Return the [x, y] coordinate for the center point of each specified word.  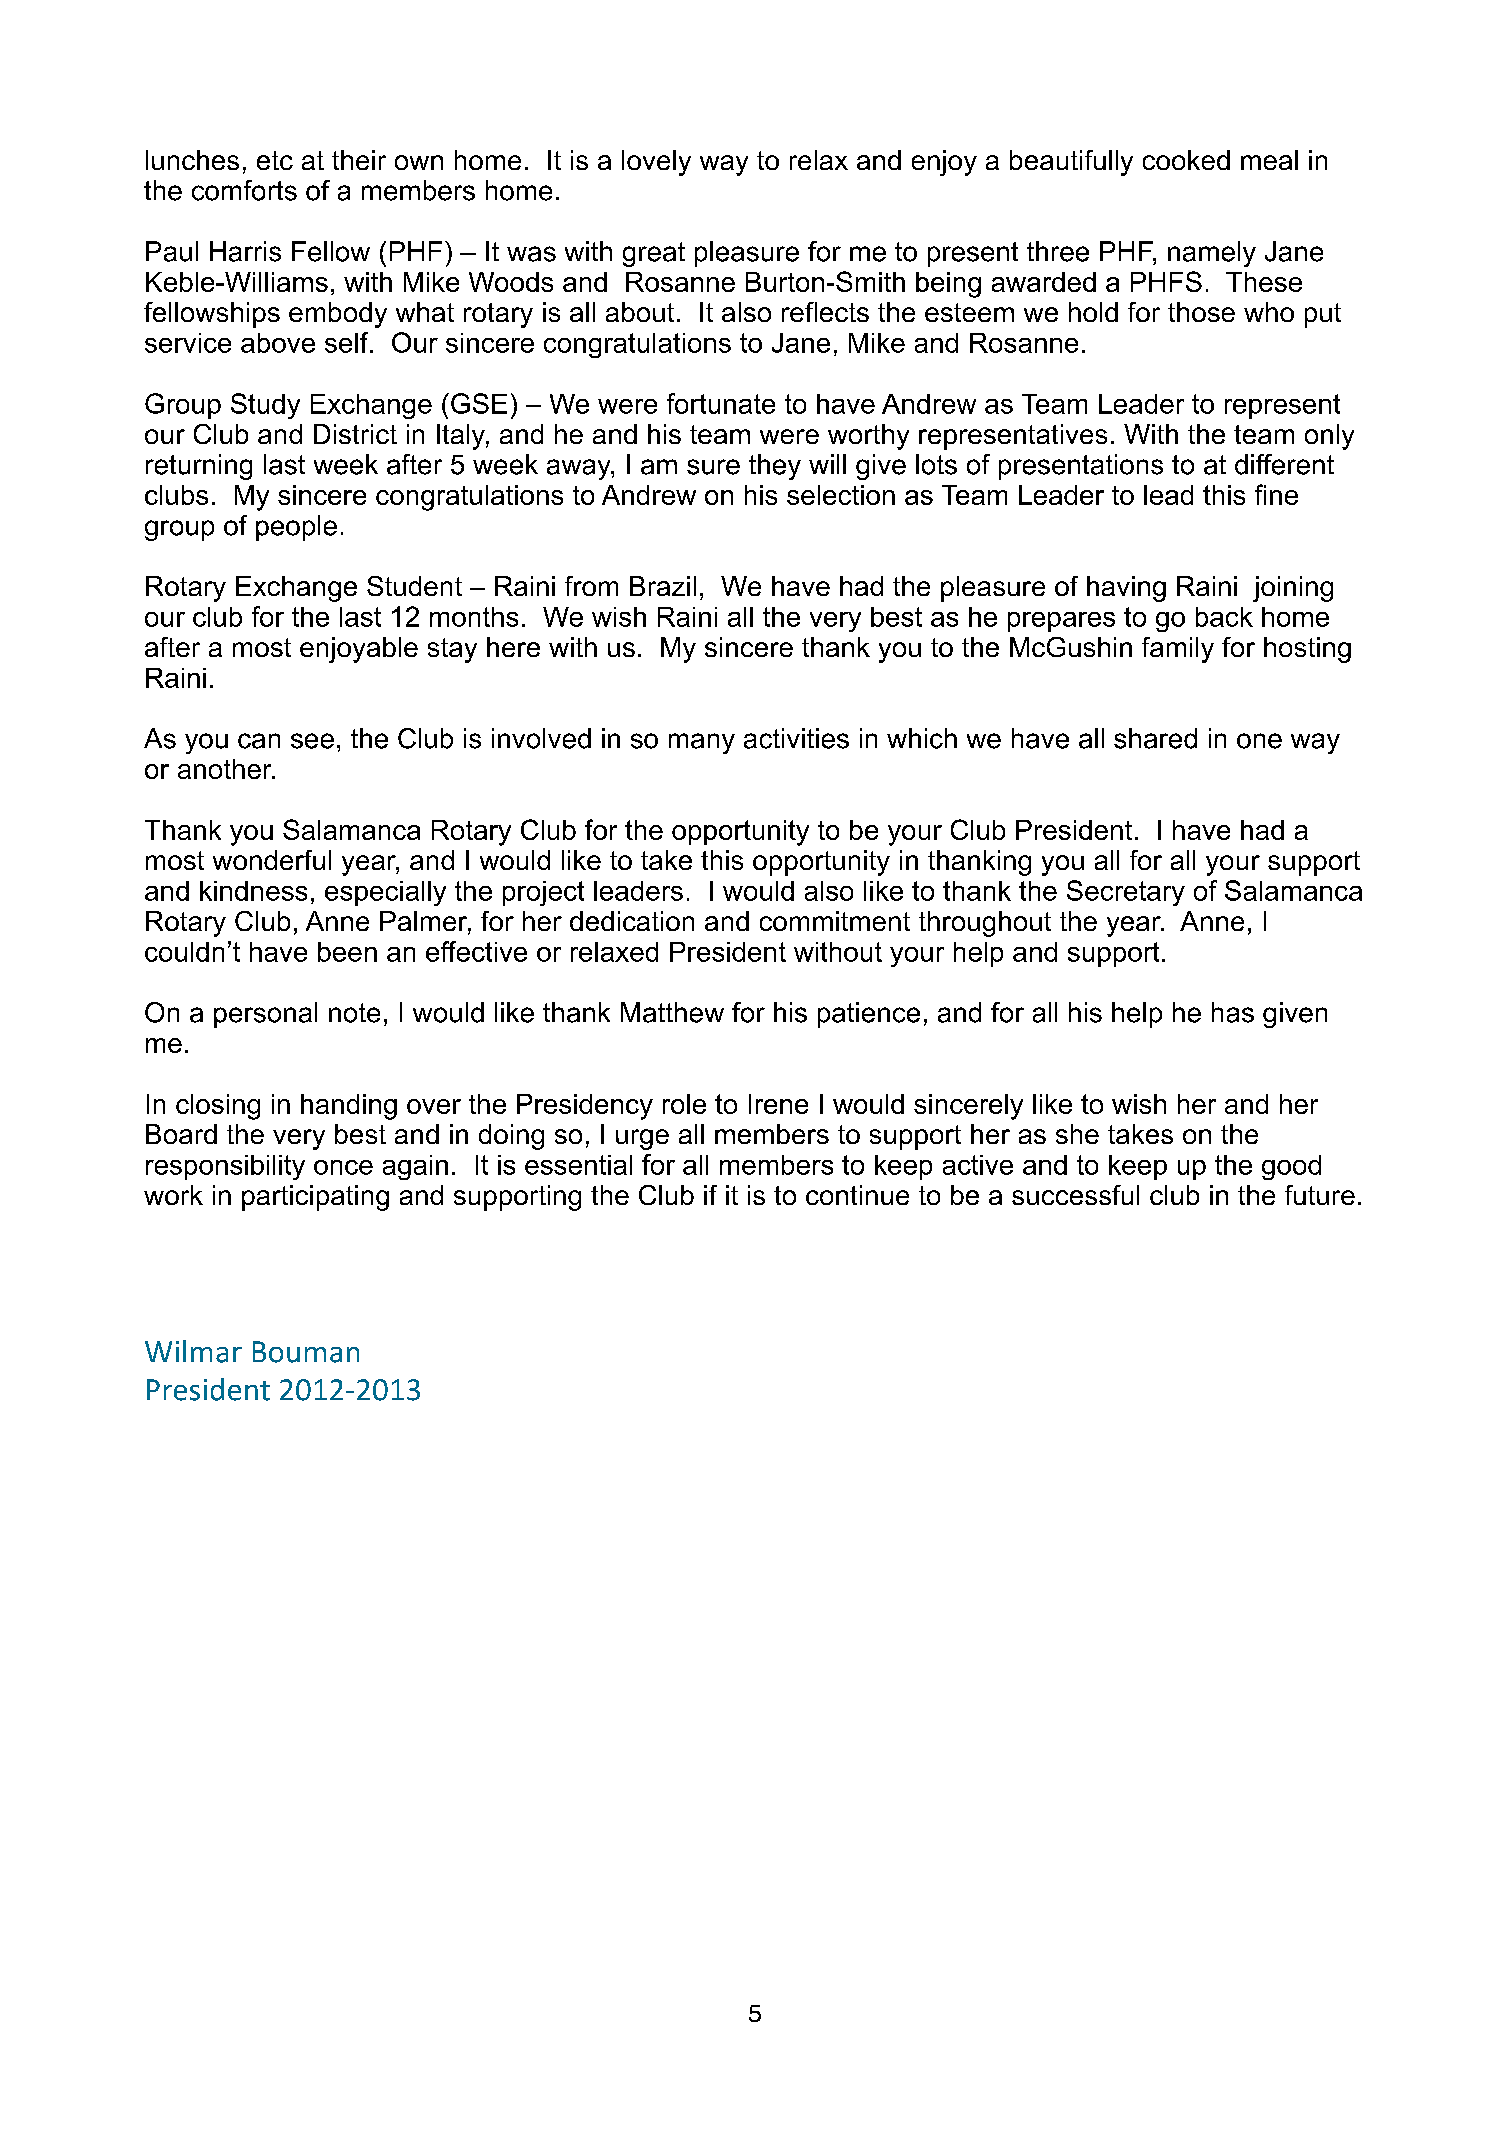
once [343, 1167]
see [312, 741]
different [1284, 464]
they [775, 467]
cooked [1186, 160]
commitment [835, 921]
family [1178, 650]
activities [796, 738]
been [347, 952]
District [355, 434]
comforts [244, 190]
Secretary [1126, 893]
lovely [656, 163]
